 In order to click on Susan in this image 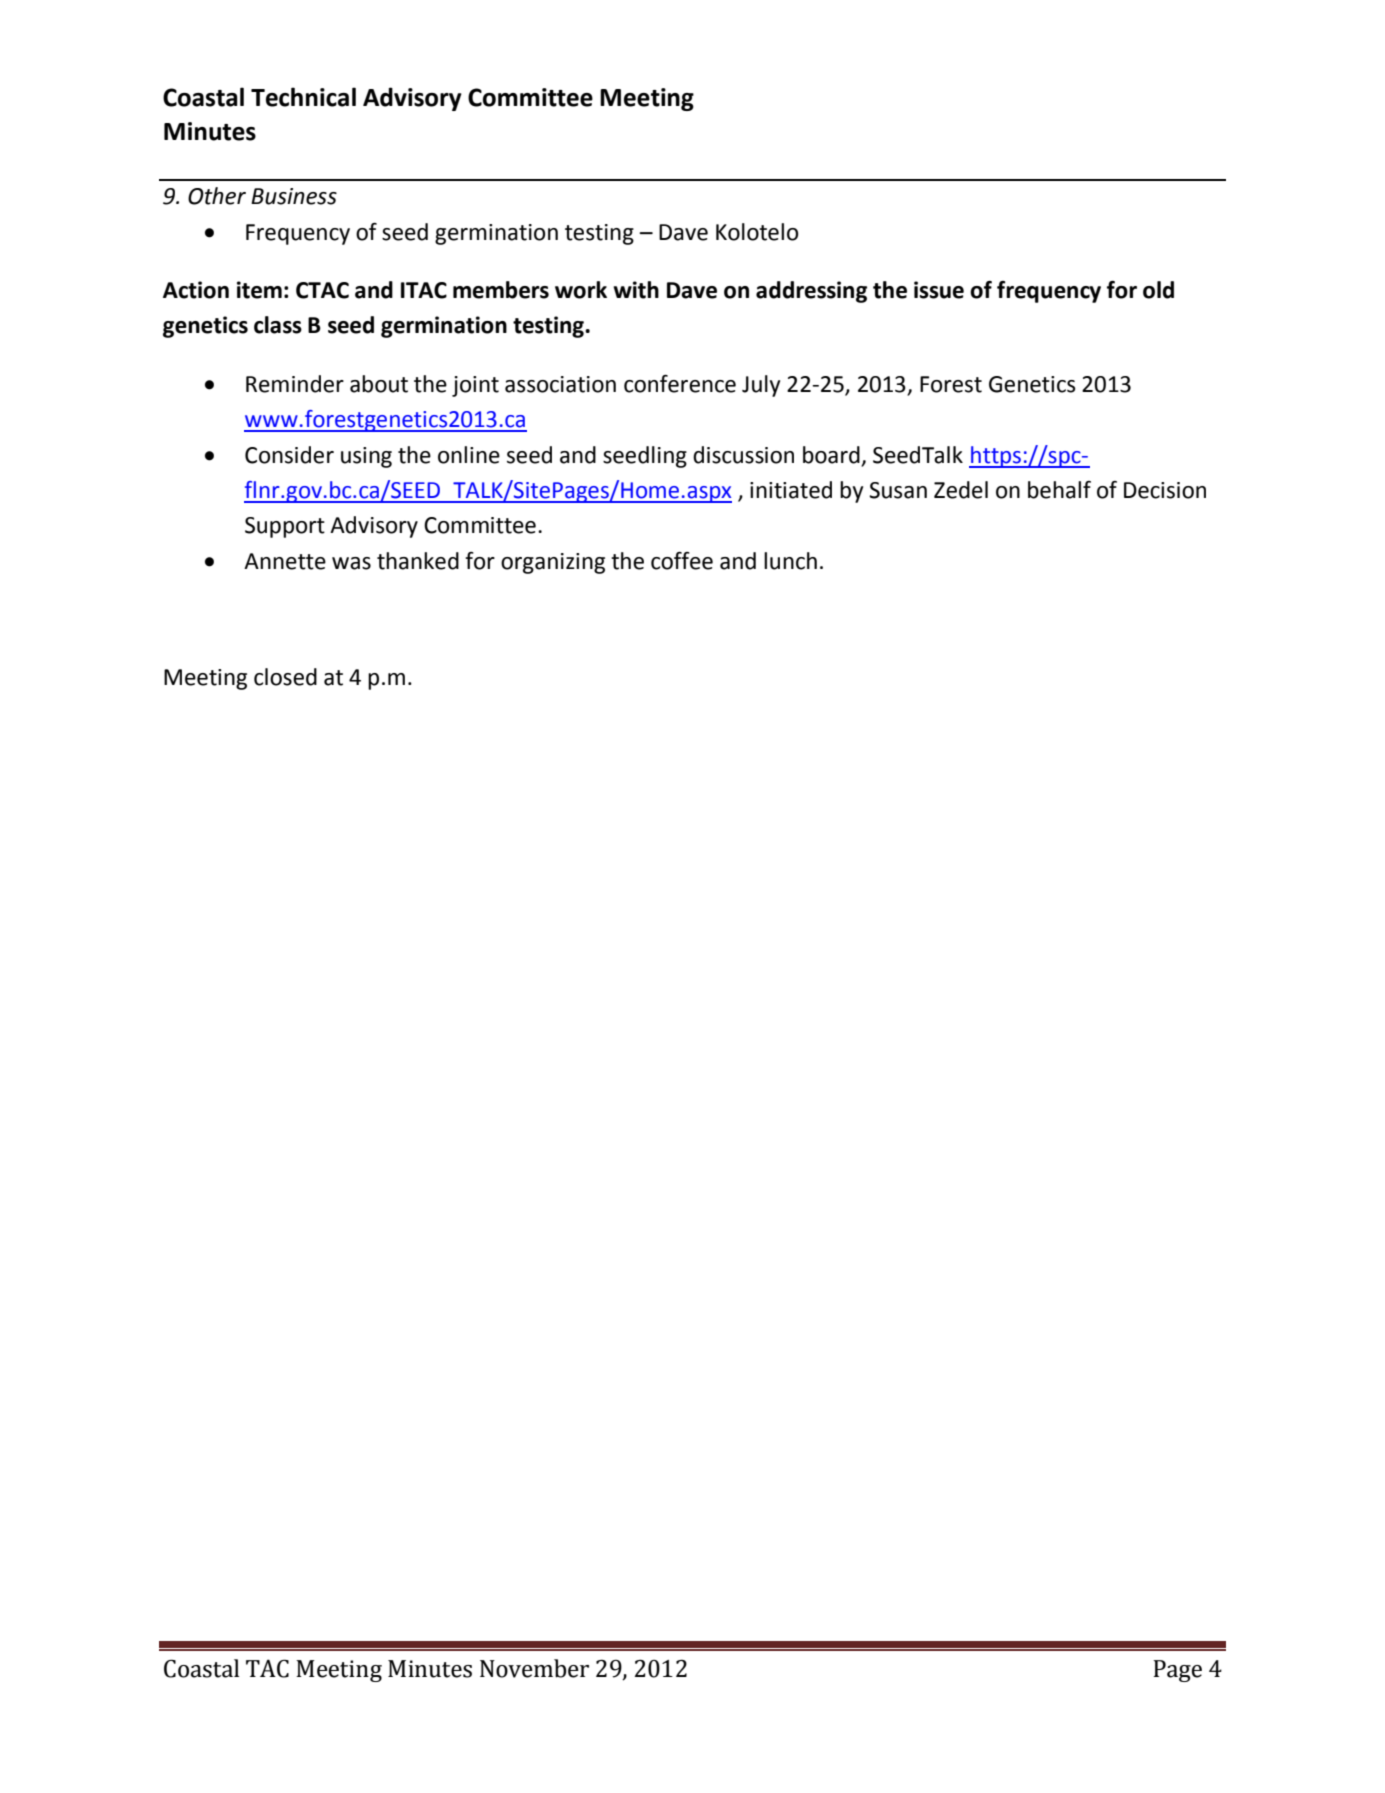, I will do `click(898, 490)`.
